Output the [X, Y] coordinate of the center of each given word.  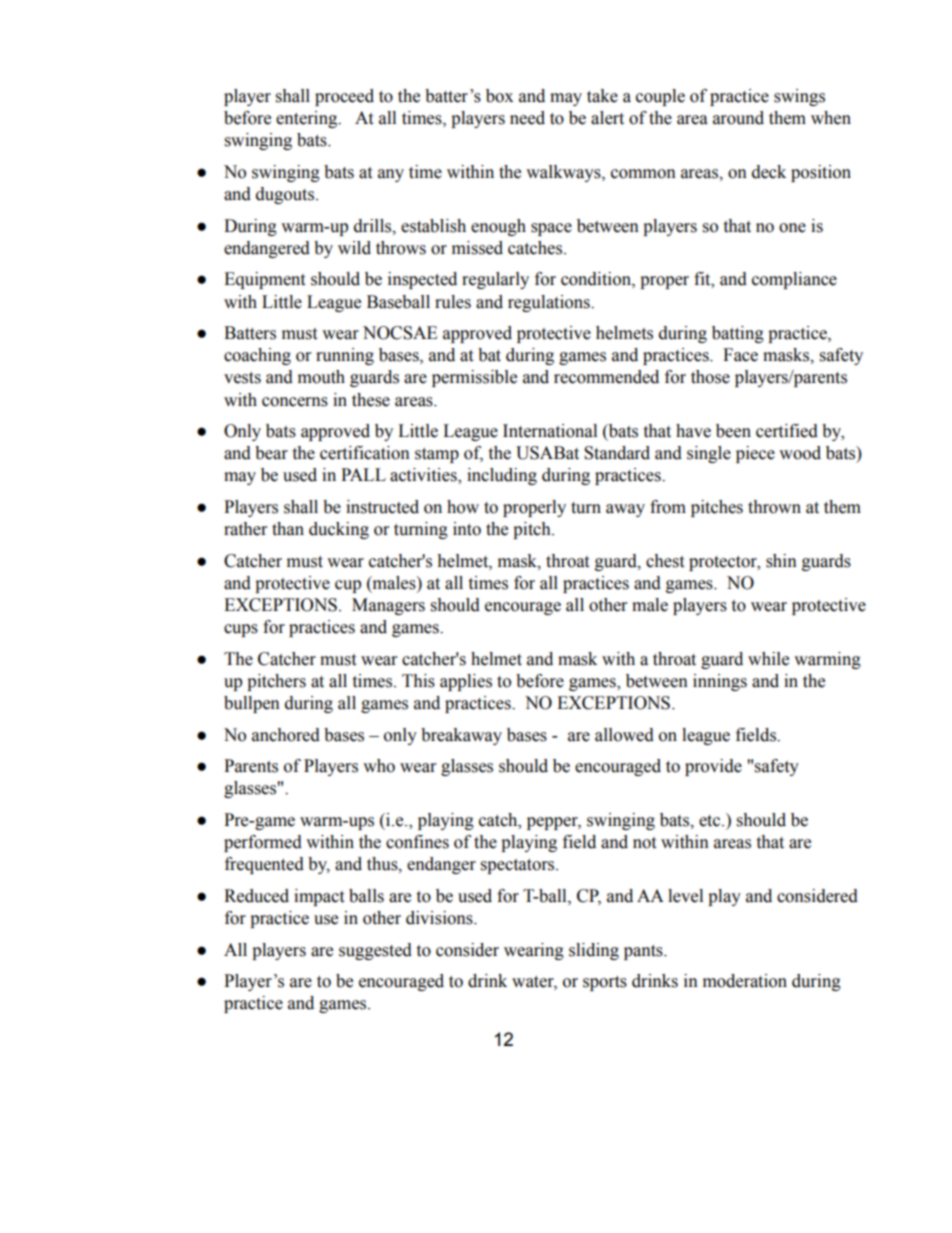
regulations [550, 303]
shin [781, 561]
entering [308, 119]
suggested [375, 951]
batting [738, 334]
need [527, 118]
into [467, 529]
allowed [624, 735]
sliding [594, 951]
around [738, 118]
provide [713, 767]
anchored [286, 735]
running [345, 356]
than [288, 529]
